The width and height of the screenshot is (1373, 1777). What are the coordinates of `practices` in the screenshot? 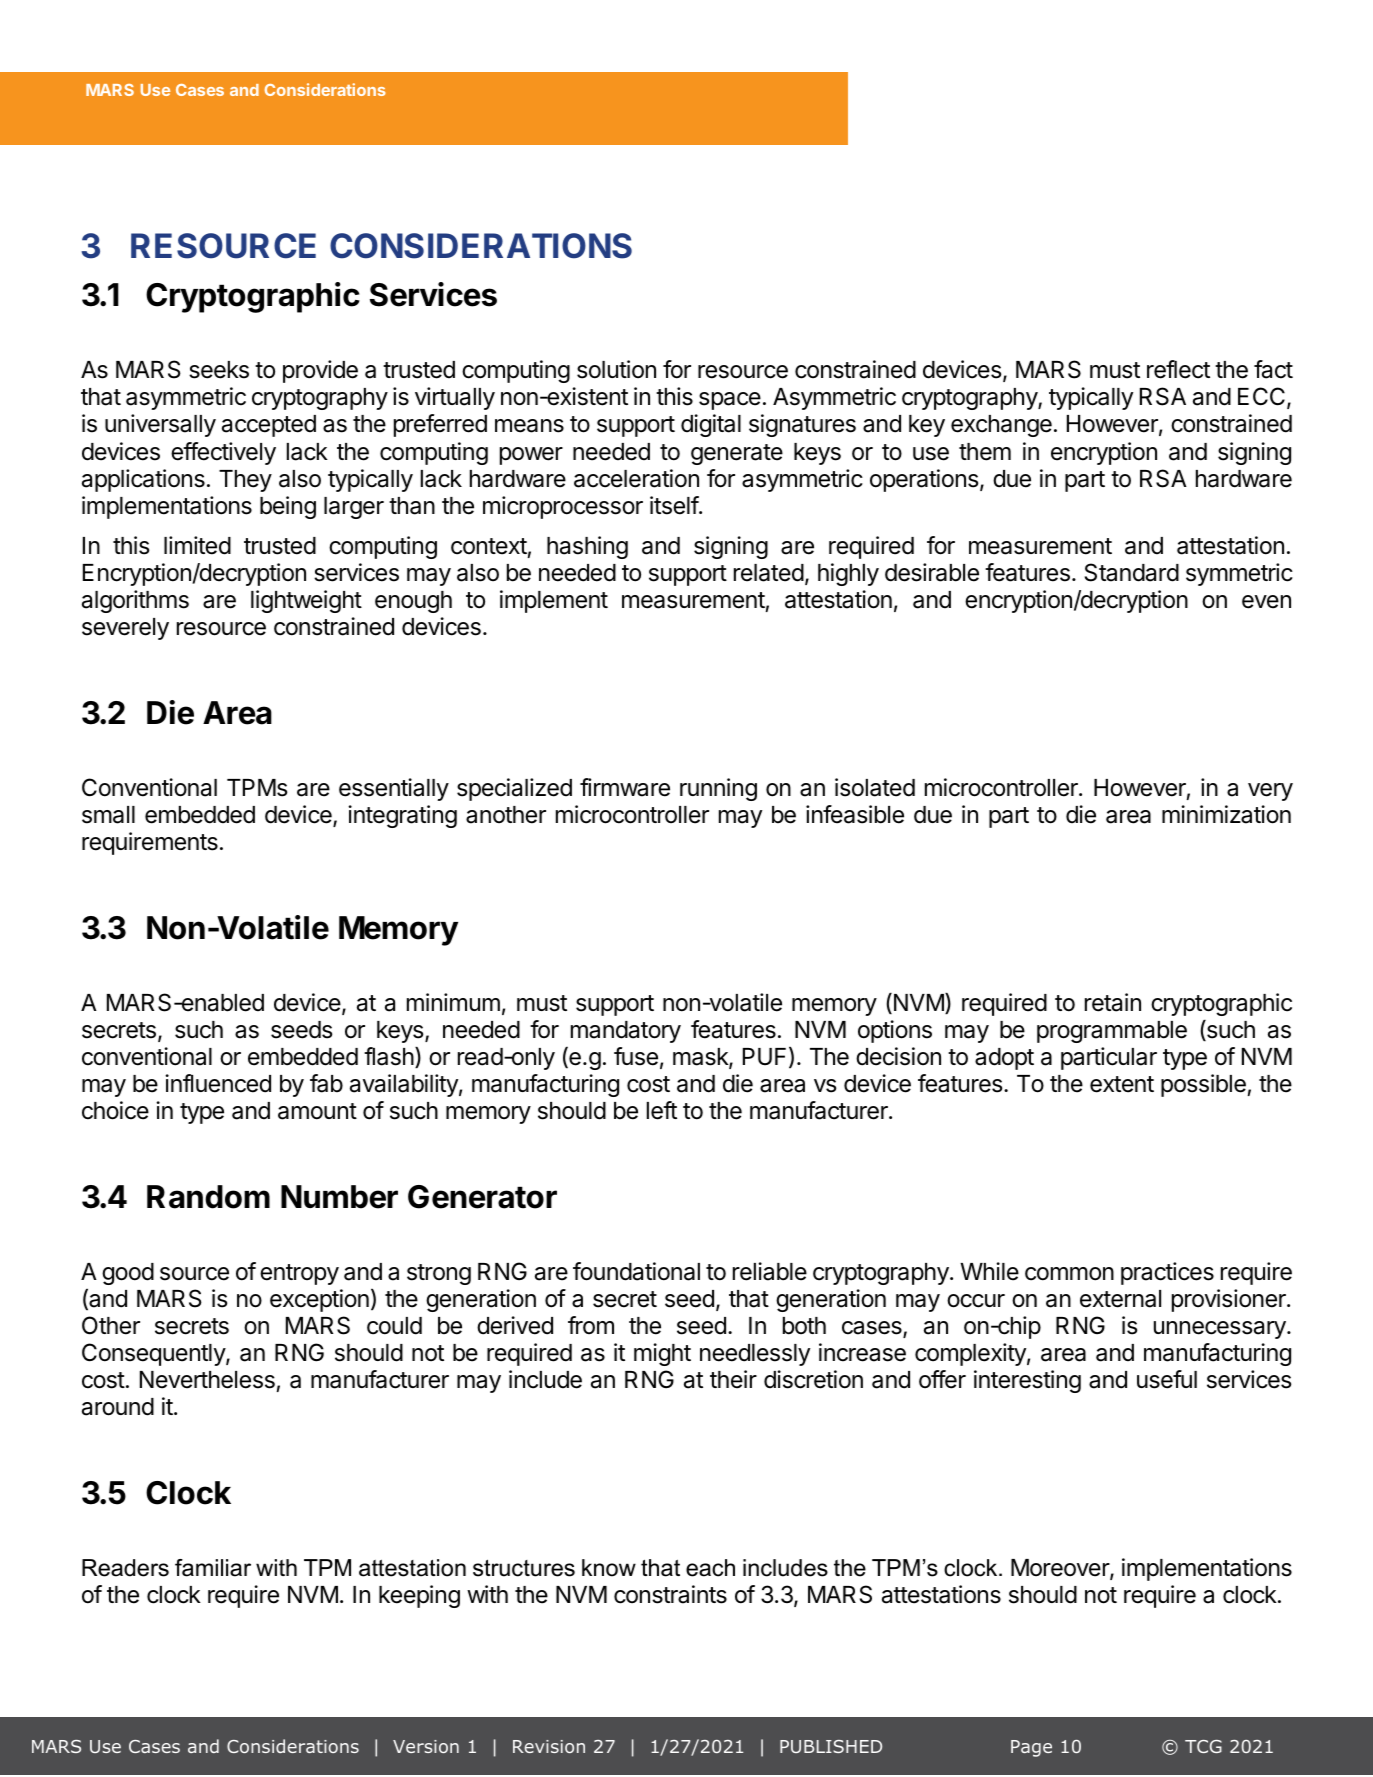 It's located at (1167, 1273).
